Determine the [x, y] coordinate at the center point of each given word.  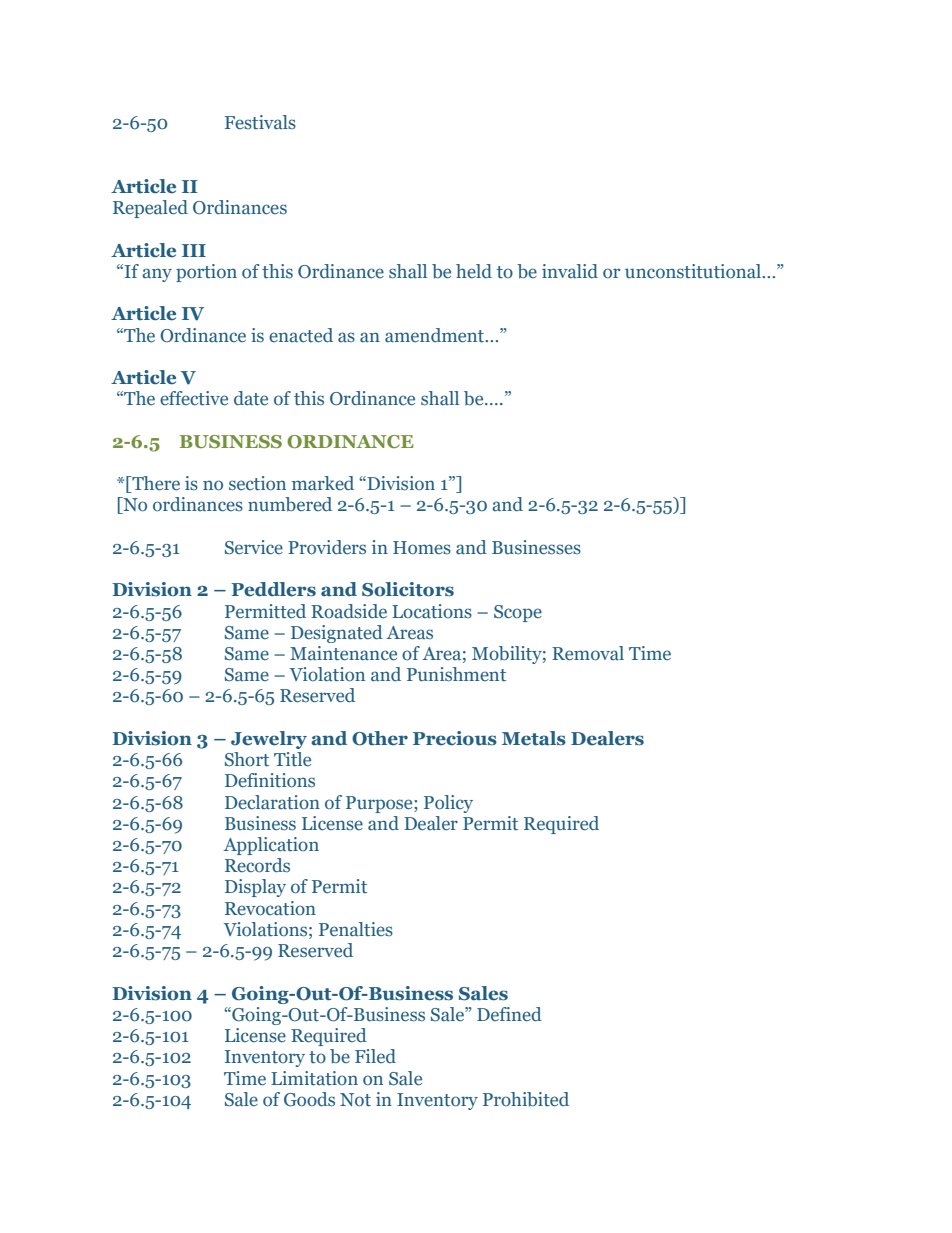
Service [254, 547]
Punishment [456, 674]
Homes [422, 548]
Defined [509, 1014]
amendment [435, 335]
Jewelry [269, 740]
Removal [588, 653]
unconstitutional [694, 271]
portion [206, 273]
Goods [309, 1099]
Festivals [260, 122]
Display [255, 888]
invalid [570, 271]
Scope [518, 613]
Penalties [356, 929]
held [474, 271]
